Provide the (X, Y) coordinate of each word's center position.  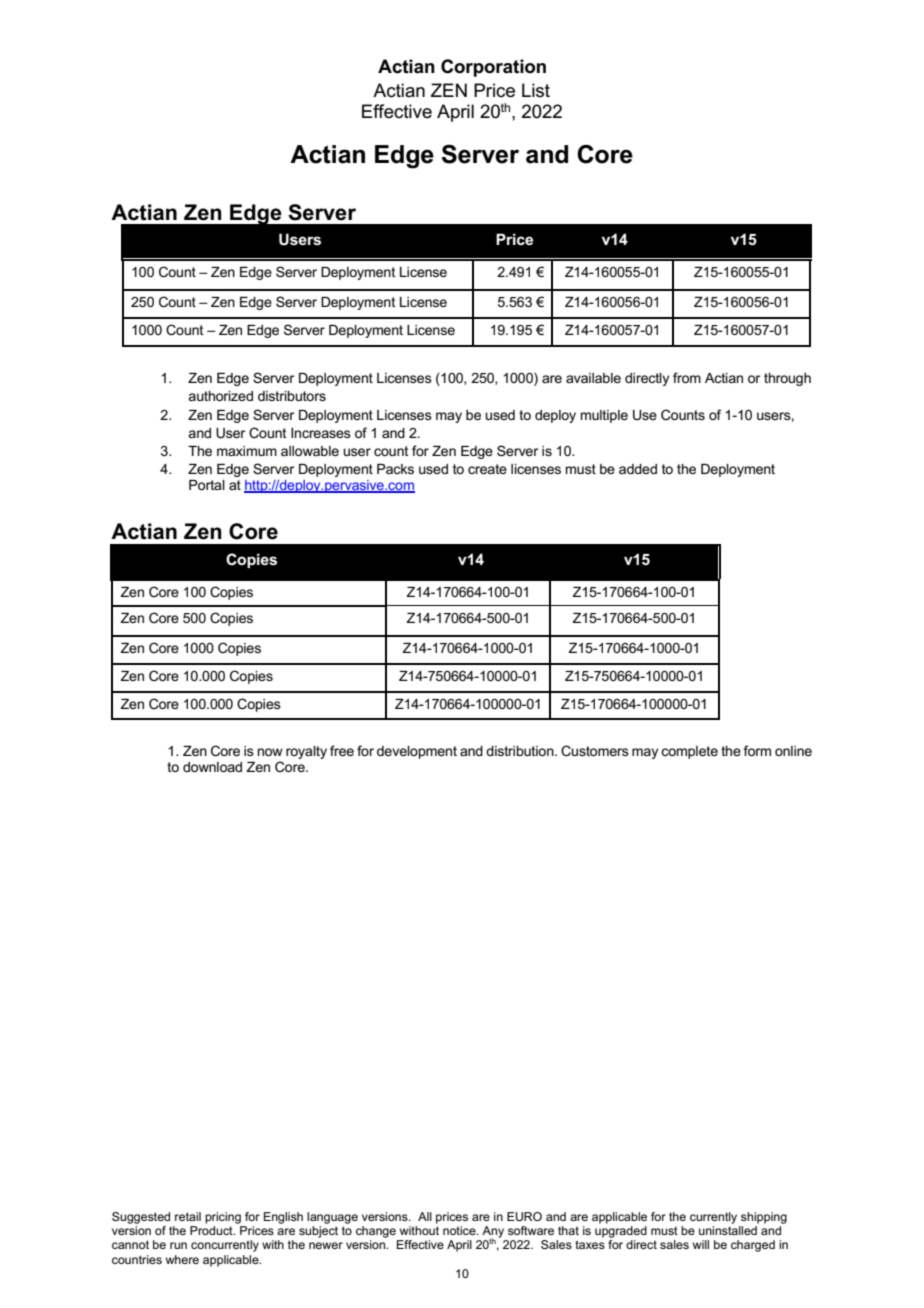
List (536, 90)
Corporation (493, 68)
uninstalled (728, 1230)
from (687, 377)
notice (460, 1230)
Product (212, 1230)
